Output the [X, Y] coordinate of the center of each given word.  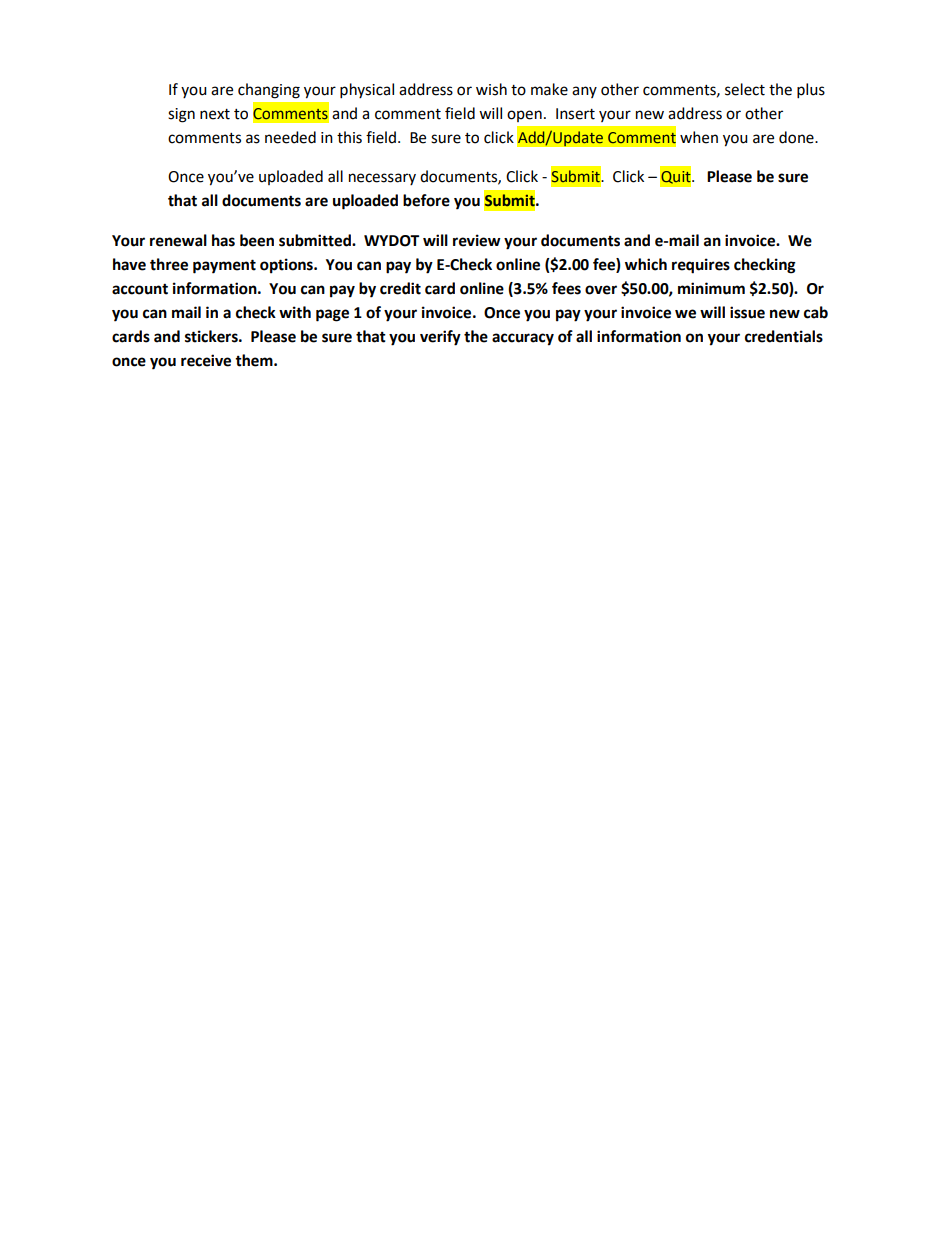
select [745, 89]
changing [269, 91]
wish [491, 89]
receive [206, 360]
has [223, 240]
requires [701, 266]
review [477, 240]
